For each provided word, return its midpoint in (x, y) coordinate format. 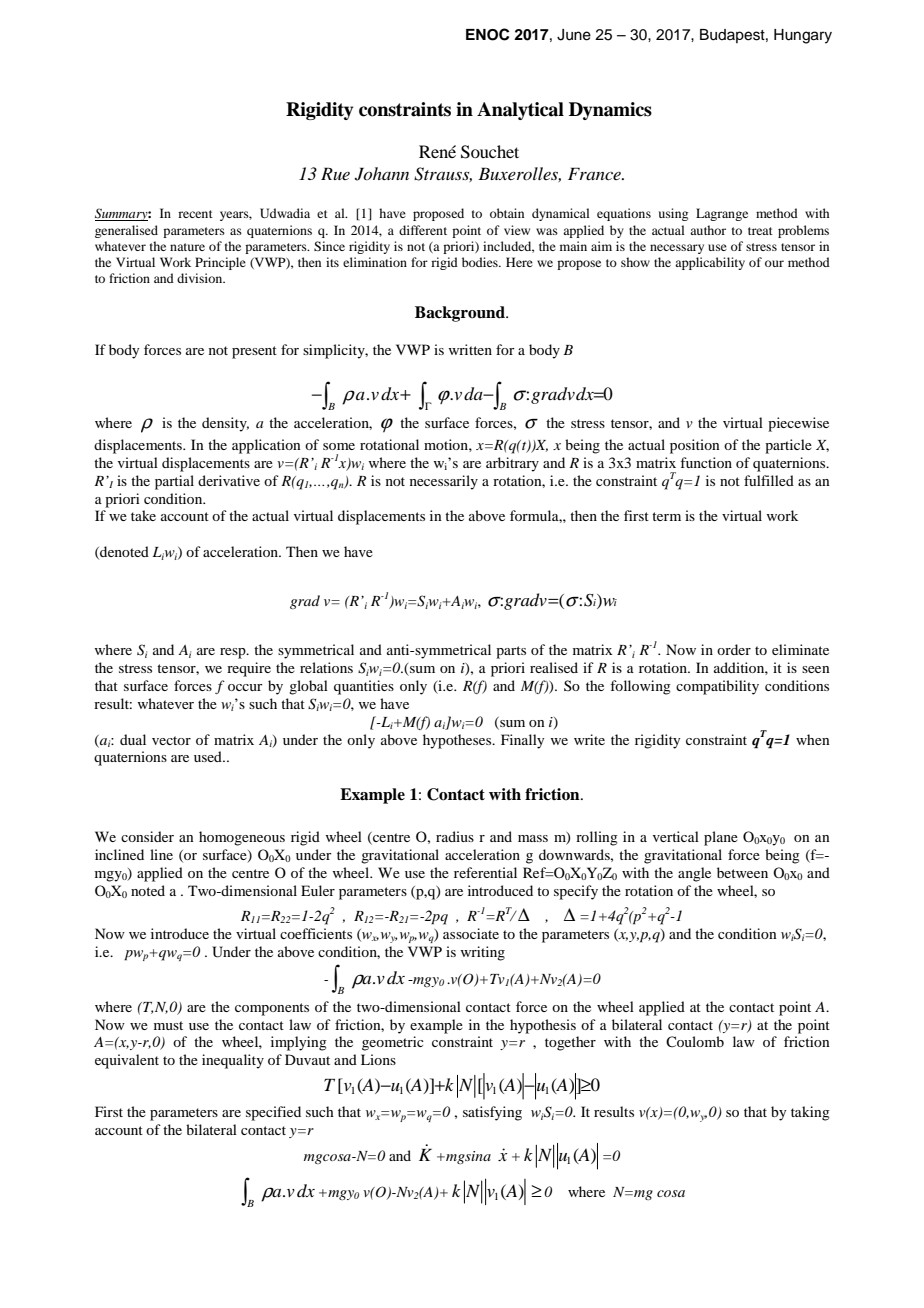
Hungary (803, 36)
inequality (233, 1061)
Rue (335, 173)
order (734, 649)
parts (511, 652)
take (143, 515)
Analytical (520, 111)
